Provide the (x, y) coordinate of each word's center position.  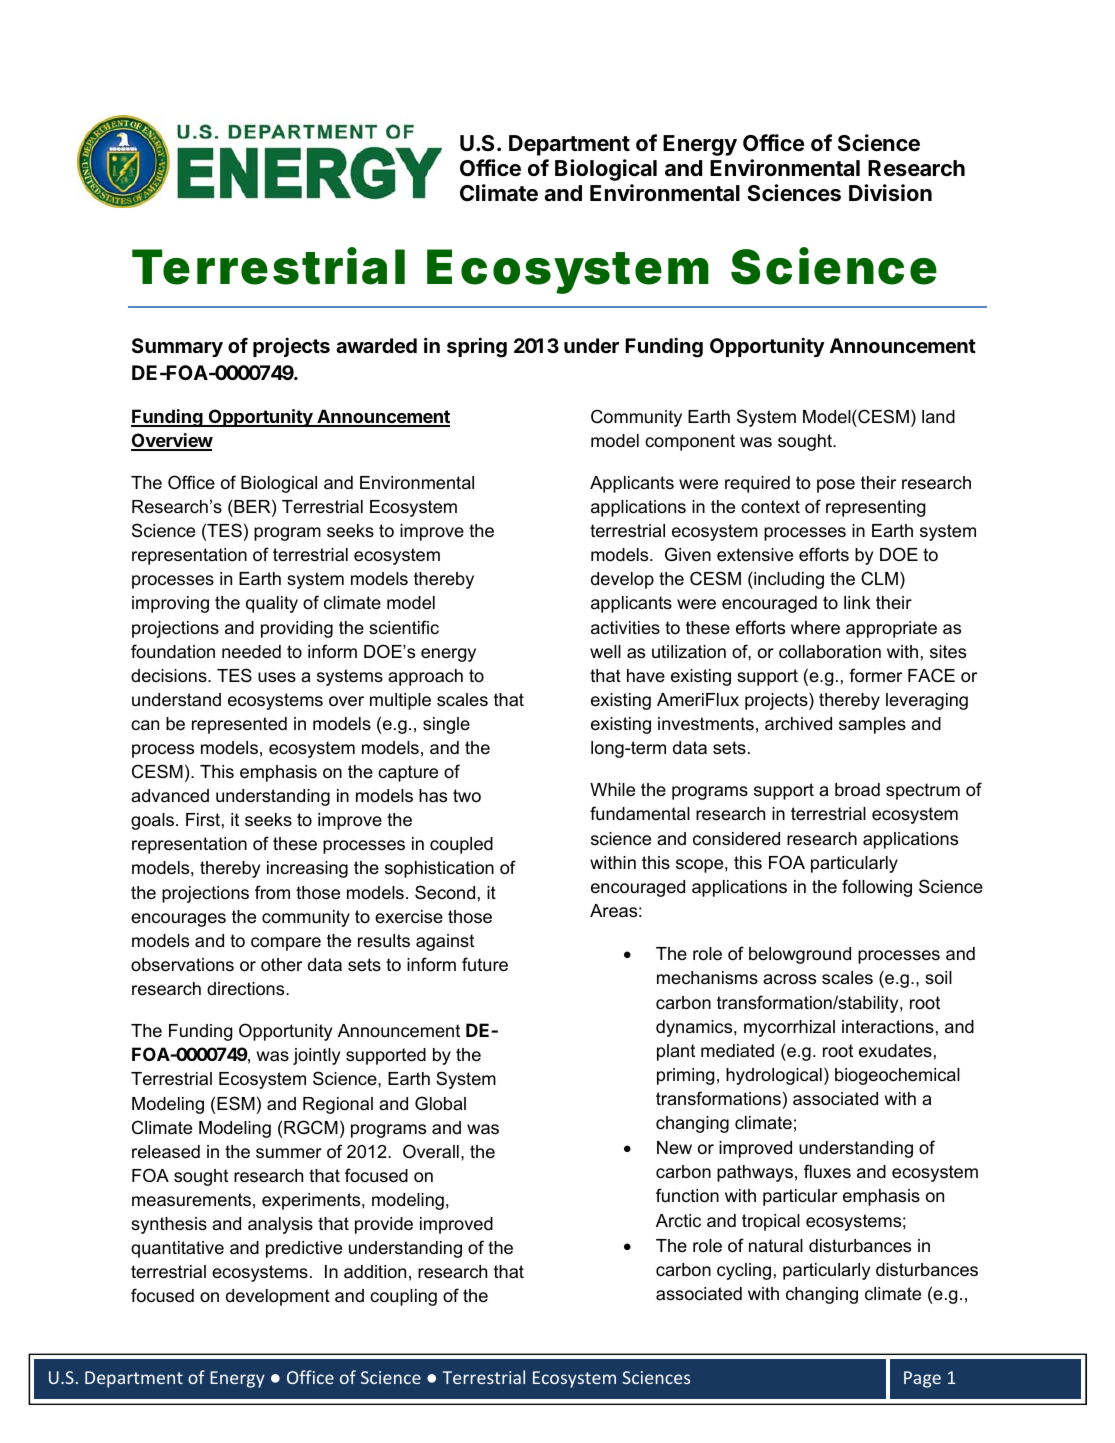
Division (890, 192)
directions (247, 989)
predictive (304, 1249)
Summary (177, 347)
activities (625, 627)
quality (272, 604)
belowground (800, 955)
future (485, 964)
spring (477, 347)
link (857, 602)
